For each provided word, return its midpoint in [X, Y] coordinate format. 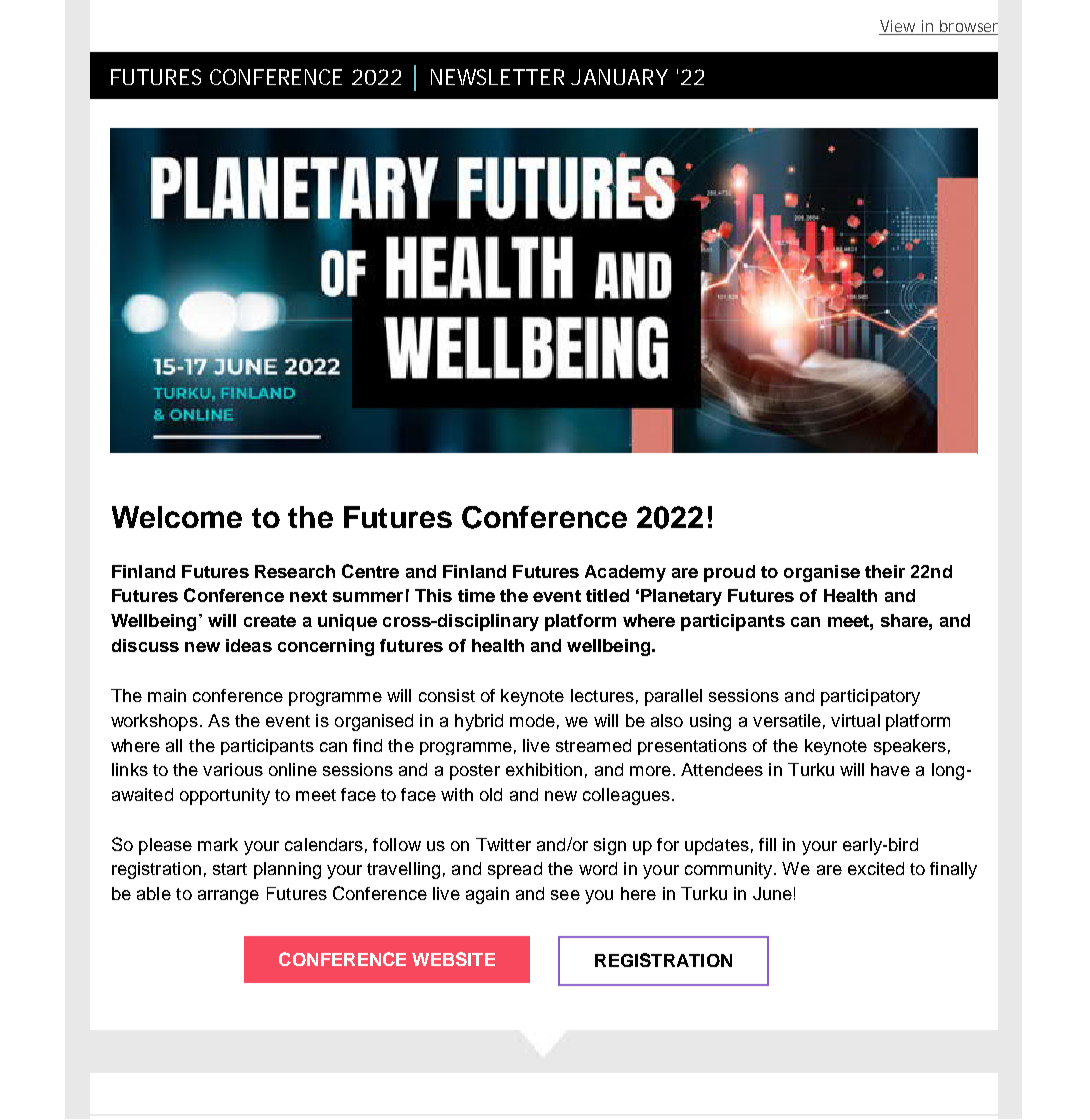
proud [729, 573]
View [900, 27]
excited [876, 868]
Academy [625, 573]
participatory [870, 697]
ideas [249, 645]
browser [968, 27]
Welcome [177, 517]
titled [607, 595]
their [885, 571]
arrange [228, 897]
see [565, 895]
